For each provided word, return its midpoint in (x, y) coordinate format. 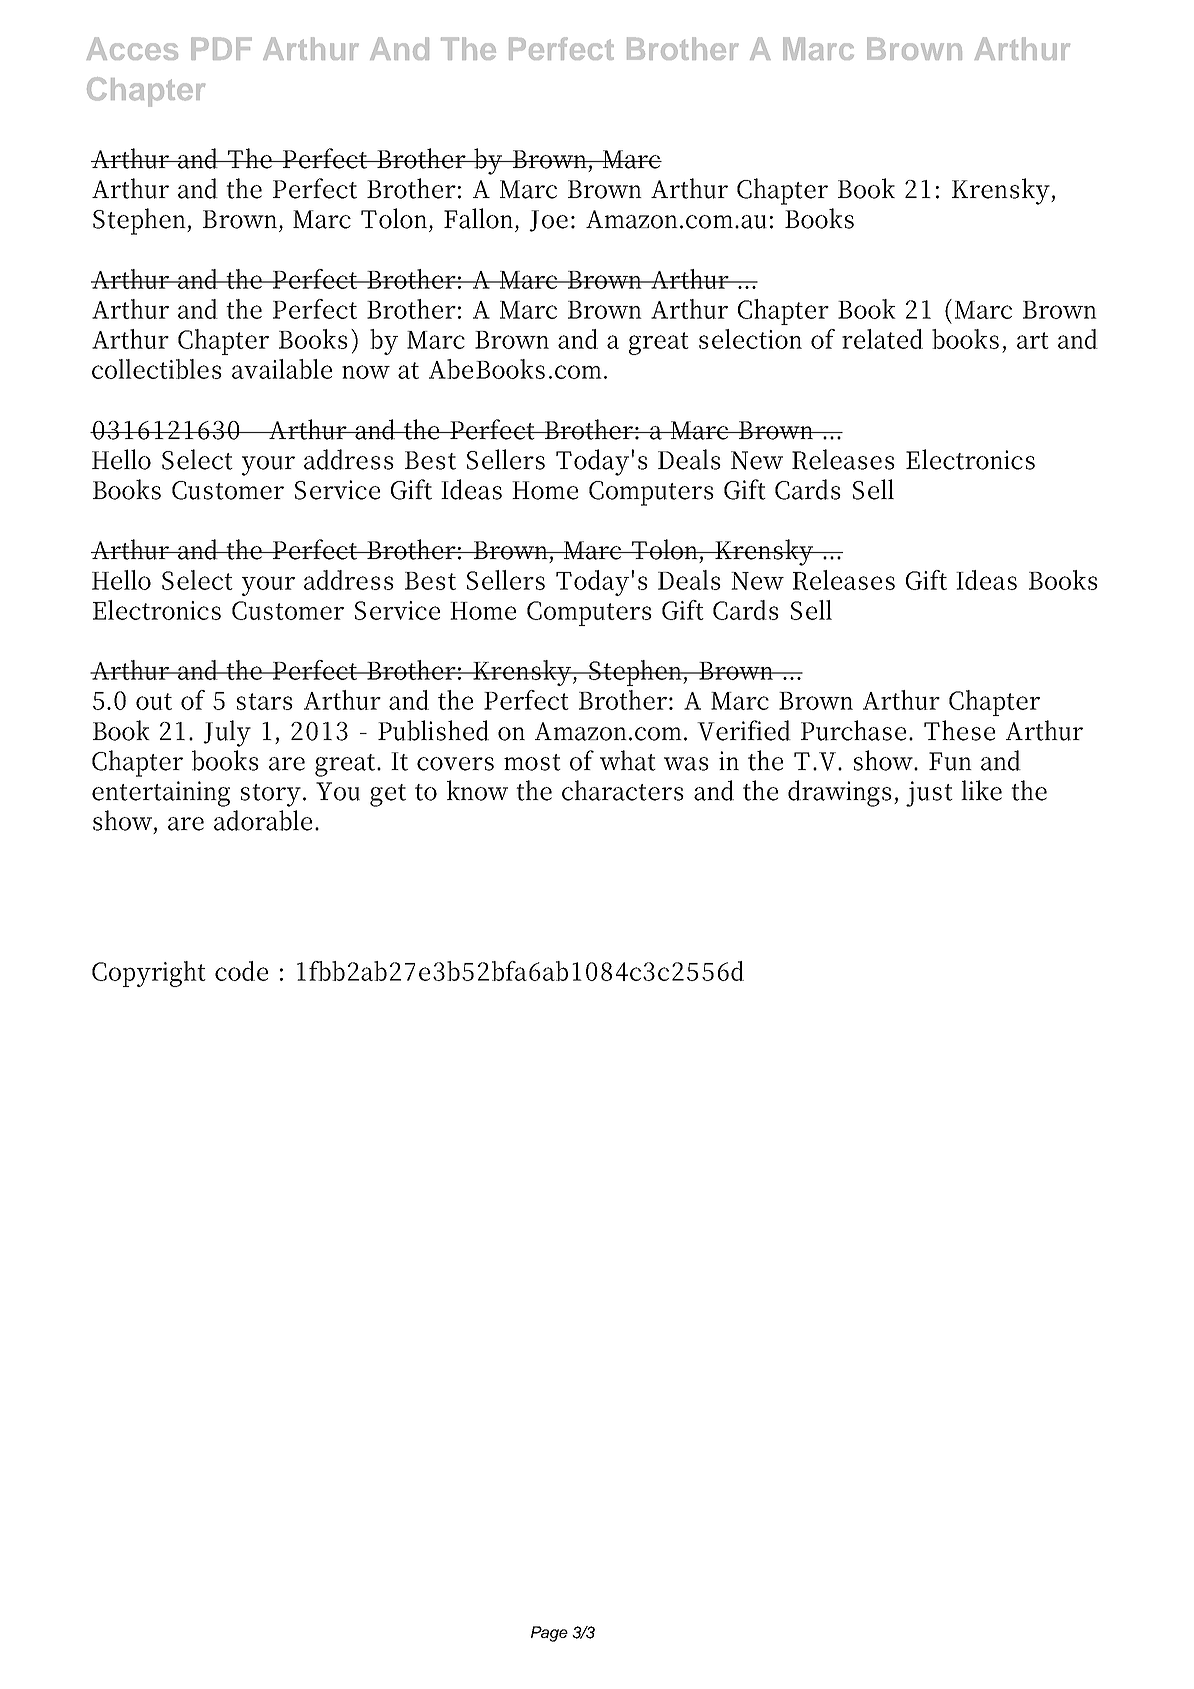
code (241, 971)
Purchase (853, 730)
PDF (221, 48)
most (532, 762)
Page (549, 1634)
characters (623, 790)
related (882, 339)
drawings (840, 793)
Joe (548, 221)
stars (265, 701)
